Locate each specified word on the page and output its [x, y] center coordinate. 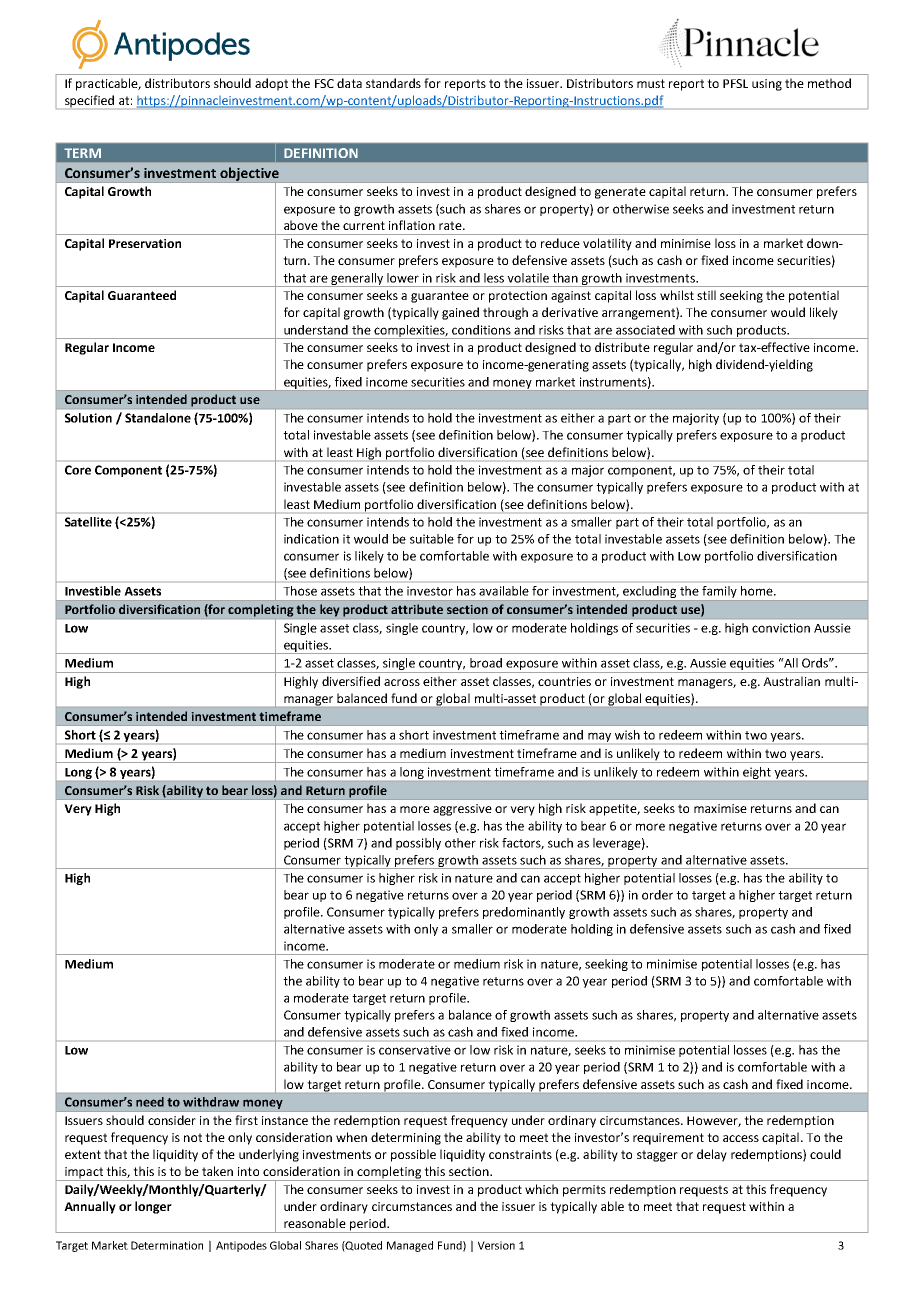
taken [217, 1171]
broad [486, 663]
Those [300, 591]
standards [393, 83]
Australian [791, 681]
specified [89, 101]
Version [496, 1245]
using [767, 85]
